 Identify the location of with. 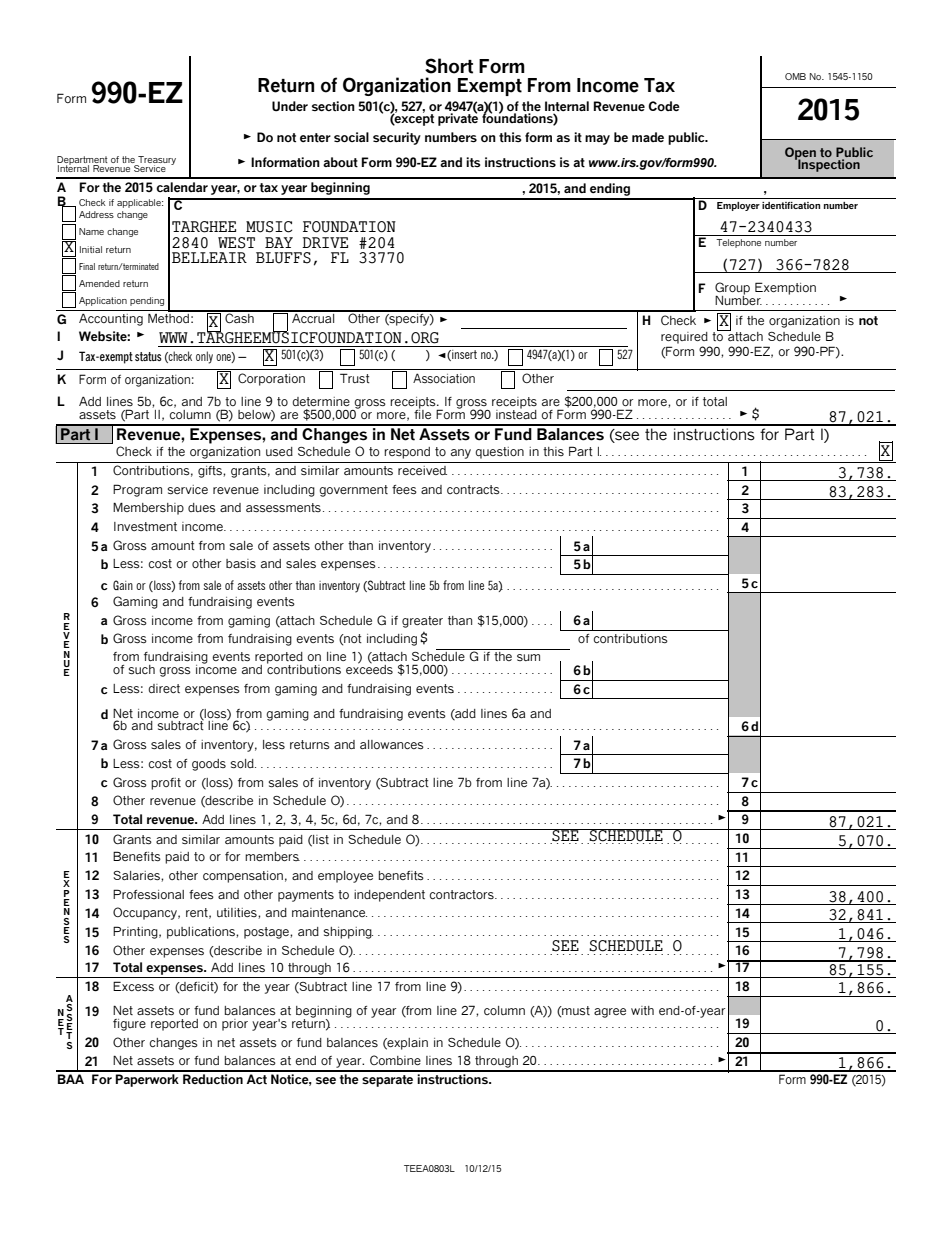
(642, 1010).
